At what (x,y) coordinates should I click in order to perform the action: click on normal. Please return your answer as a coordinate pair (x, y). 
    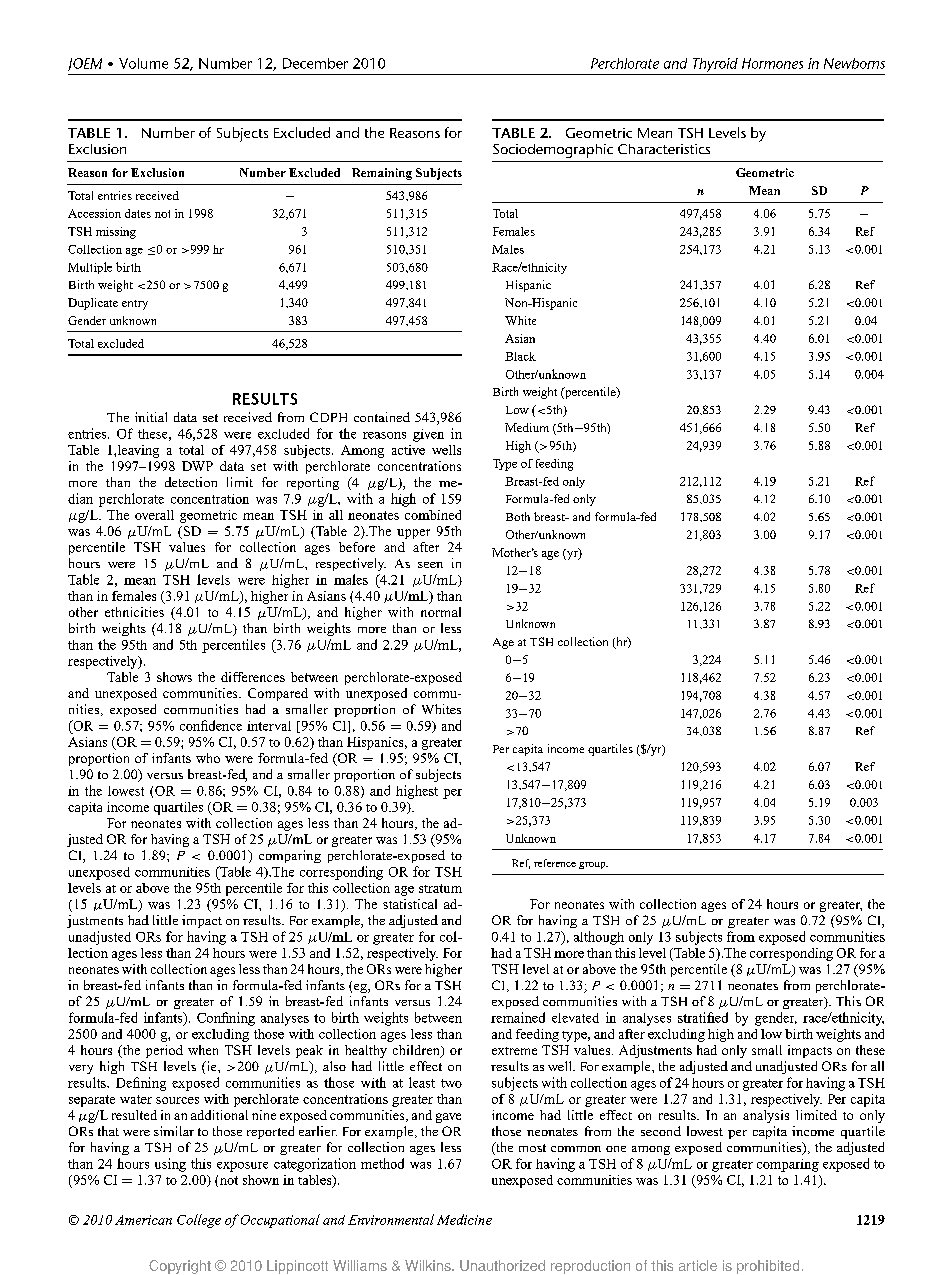
    Looking at the image, I should click on (441, 612).
